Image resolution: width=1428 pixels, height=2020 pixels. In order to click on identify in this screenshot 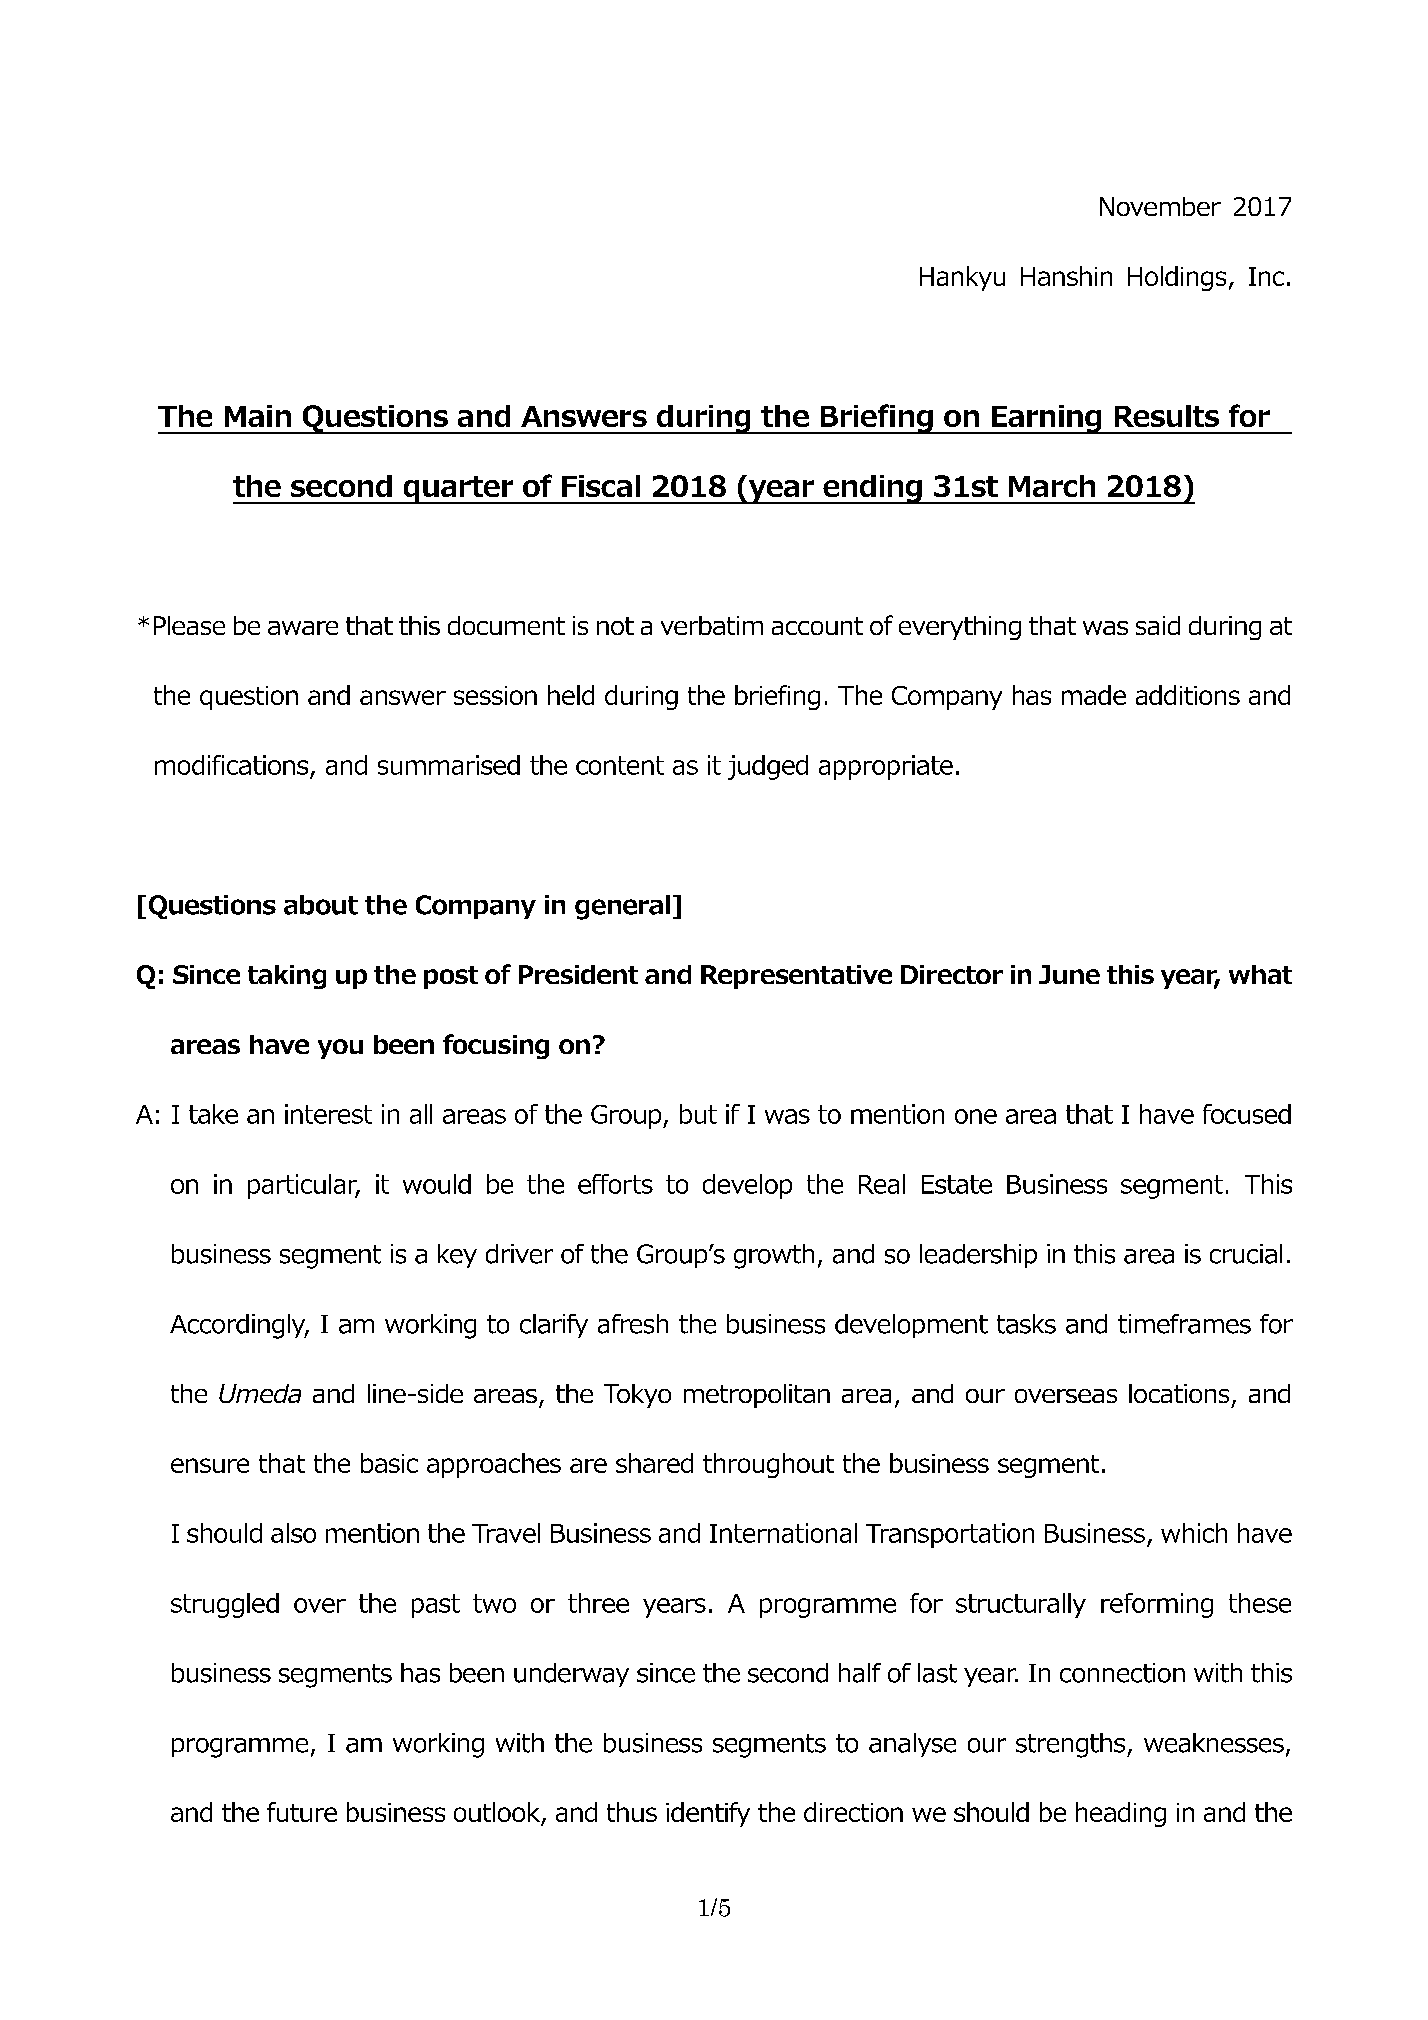, I will do `click(708, 1814)`.
